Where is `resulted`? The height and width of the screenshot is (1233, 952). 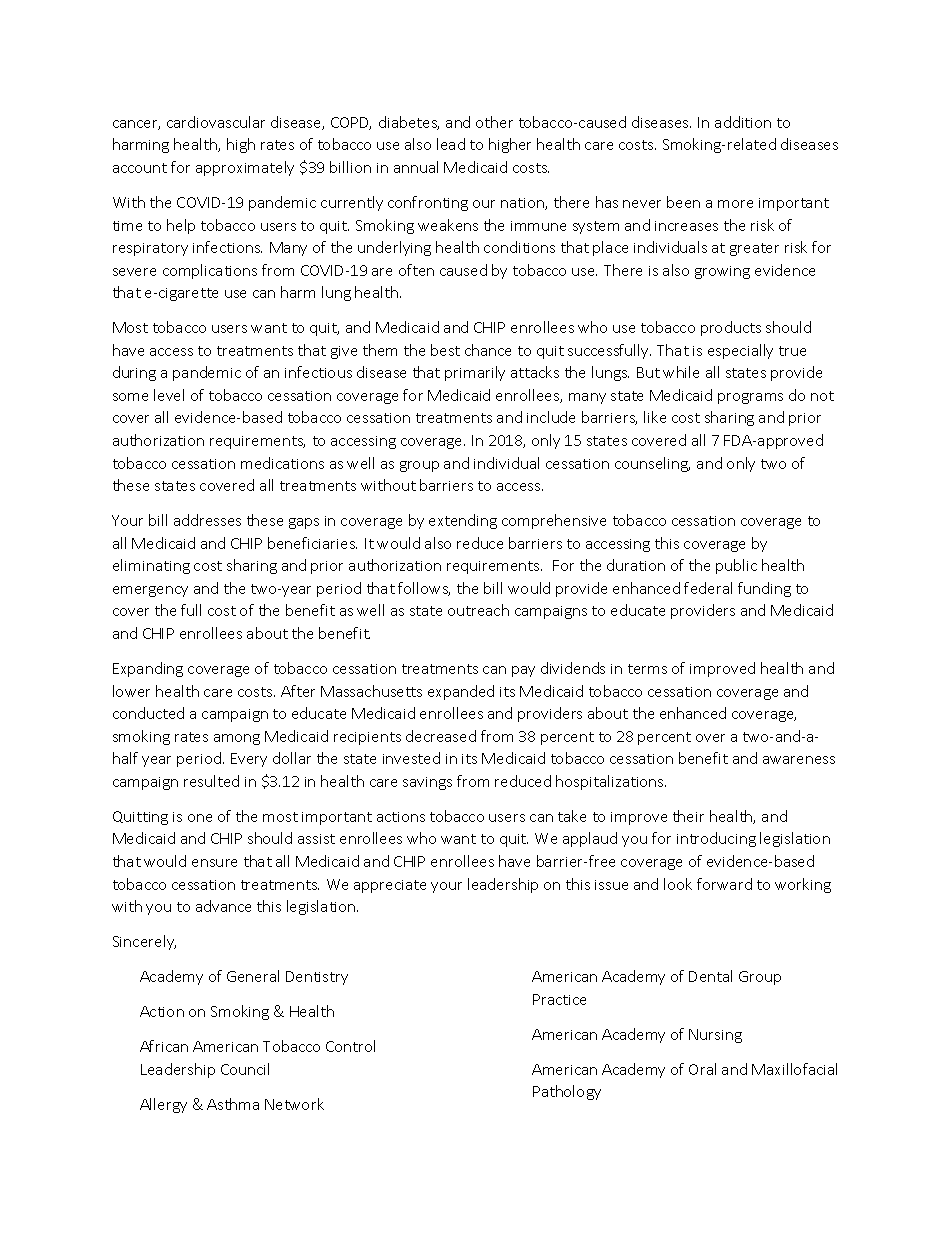
resulted is located at coordinates (211, 781).
